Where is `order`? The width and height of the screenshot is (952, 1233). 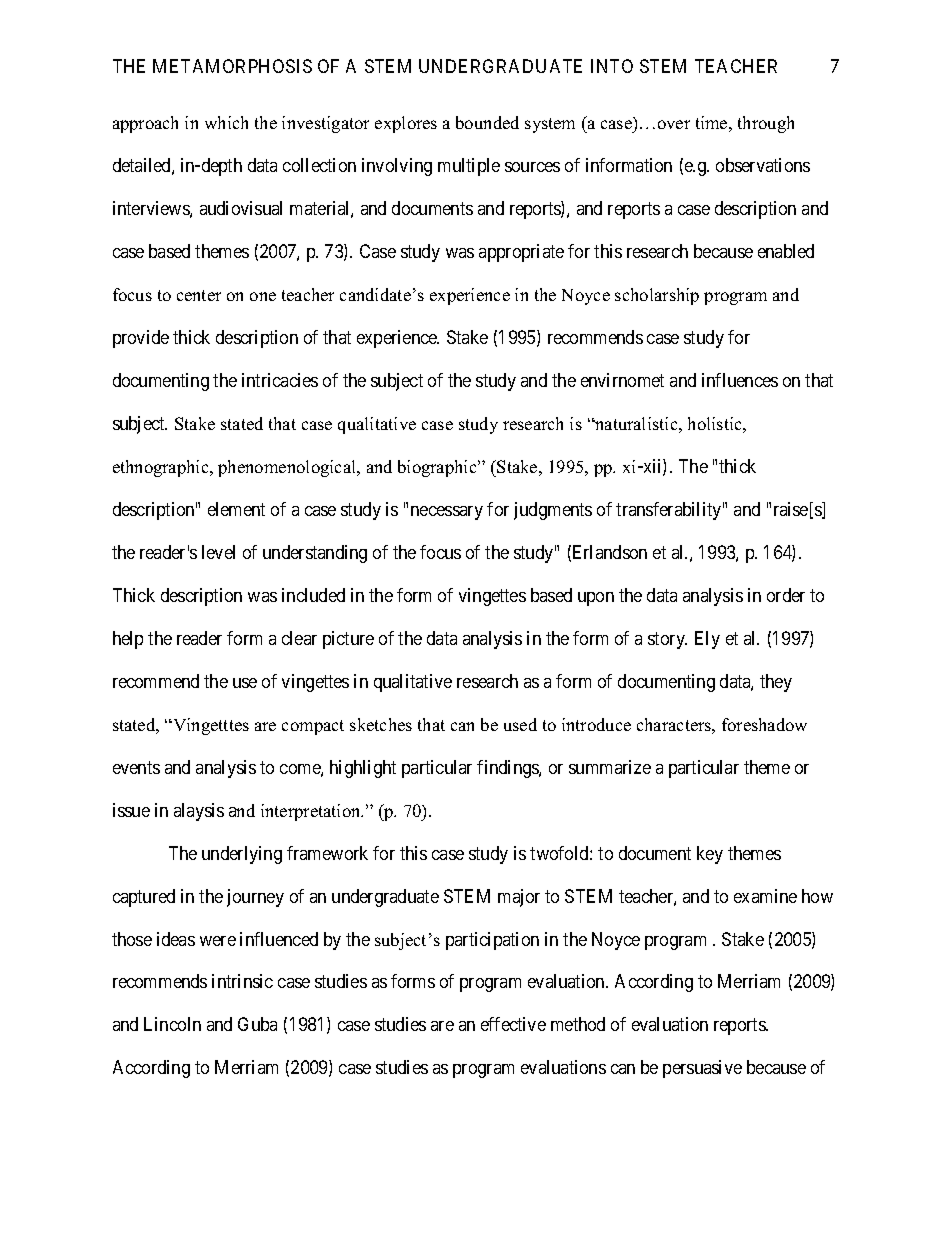 order is located at coordinates (786, 595).
